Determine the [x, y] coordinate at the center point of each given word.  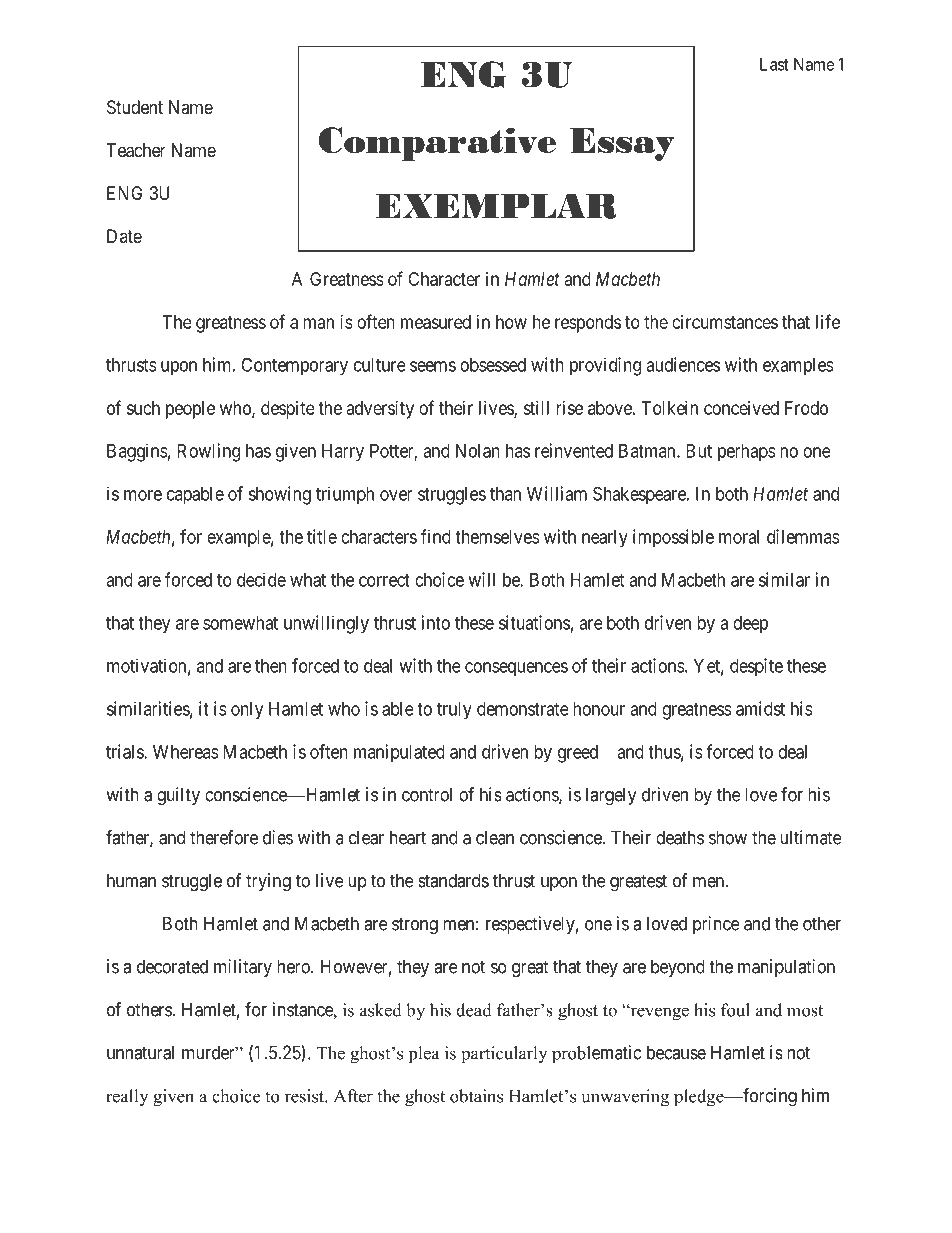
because [676, 1052]
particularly [504, 1055]
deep [750, 625]
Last [774, 64]
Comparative [437, 144]
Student [135, 107]
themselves [497, 537]
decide [261, 579]
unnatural [140, 1052]
